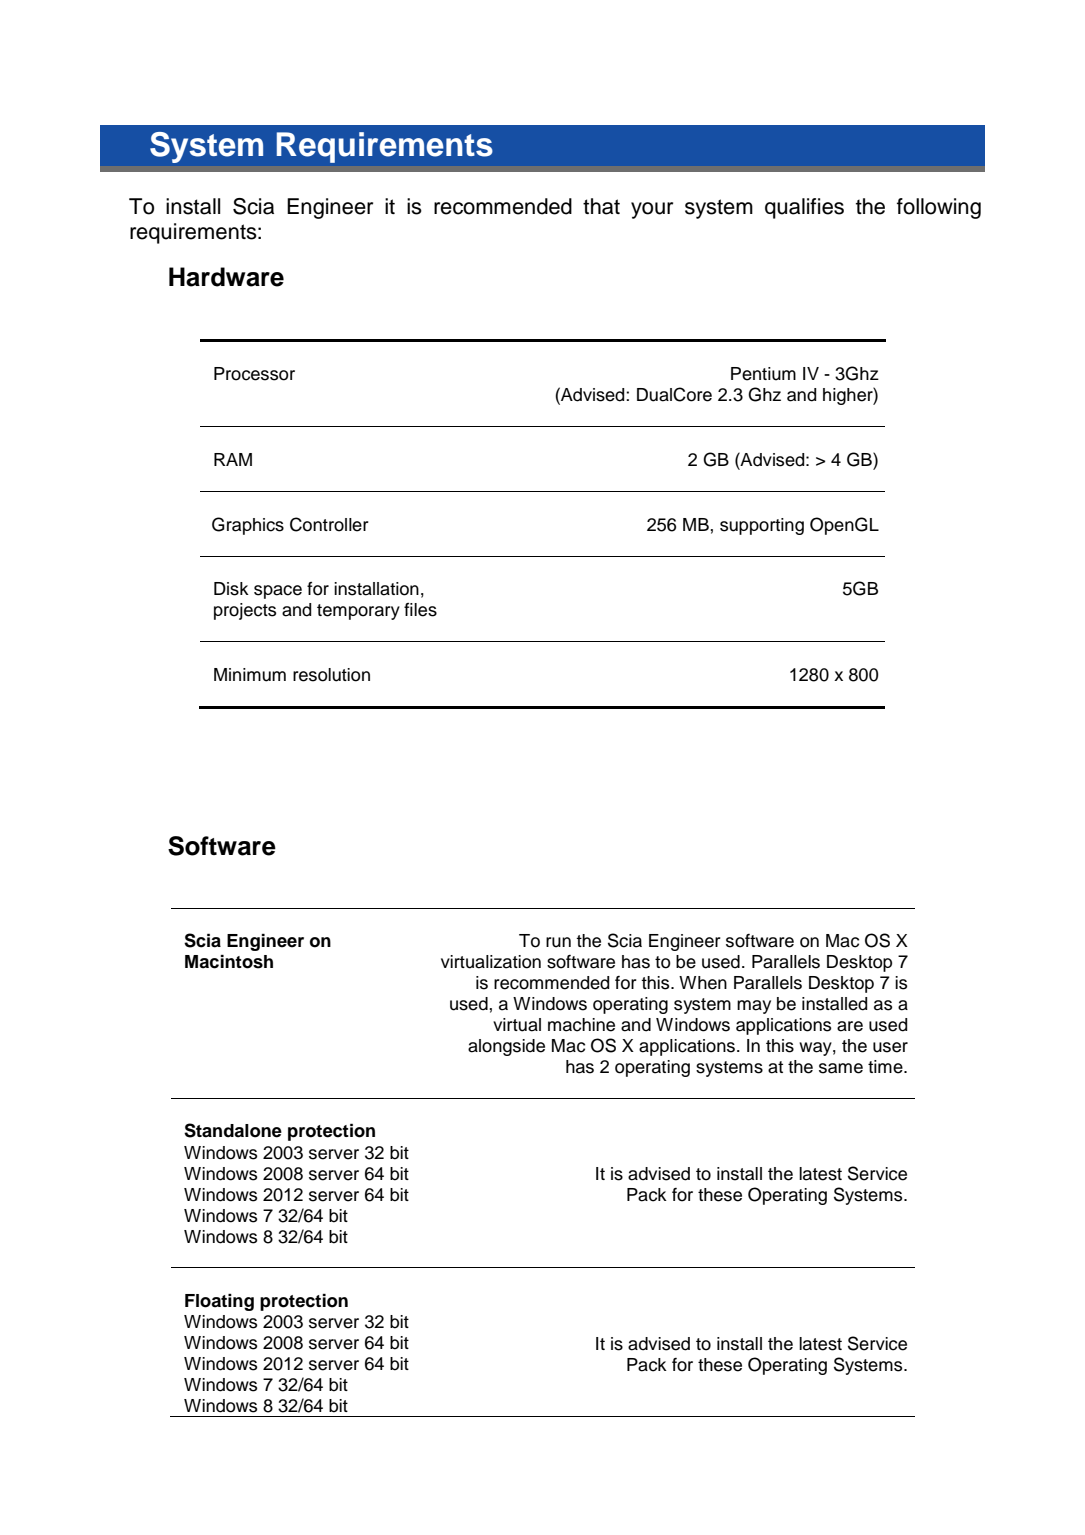 Image resolution: width=1085 pixels, height=1535 pixels. What do you see at coordinates (754, 1007) in the screenshot?
I see `may` at bounding box center [754, 1007].
